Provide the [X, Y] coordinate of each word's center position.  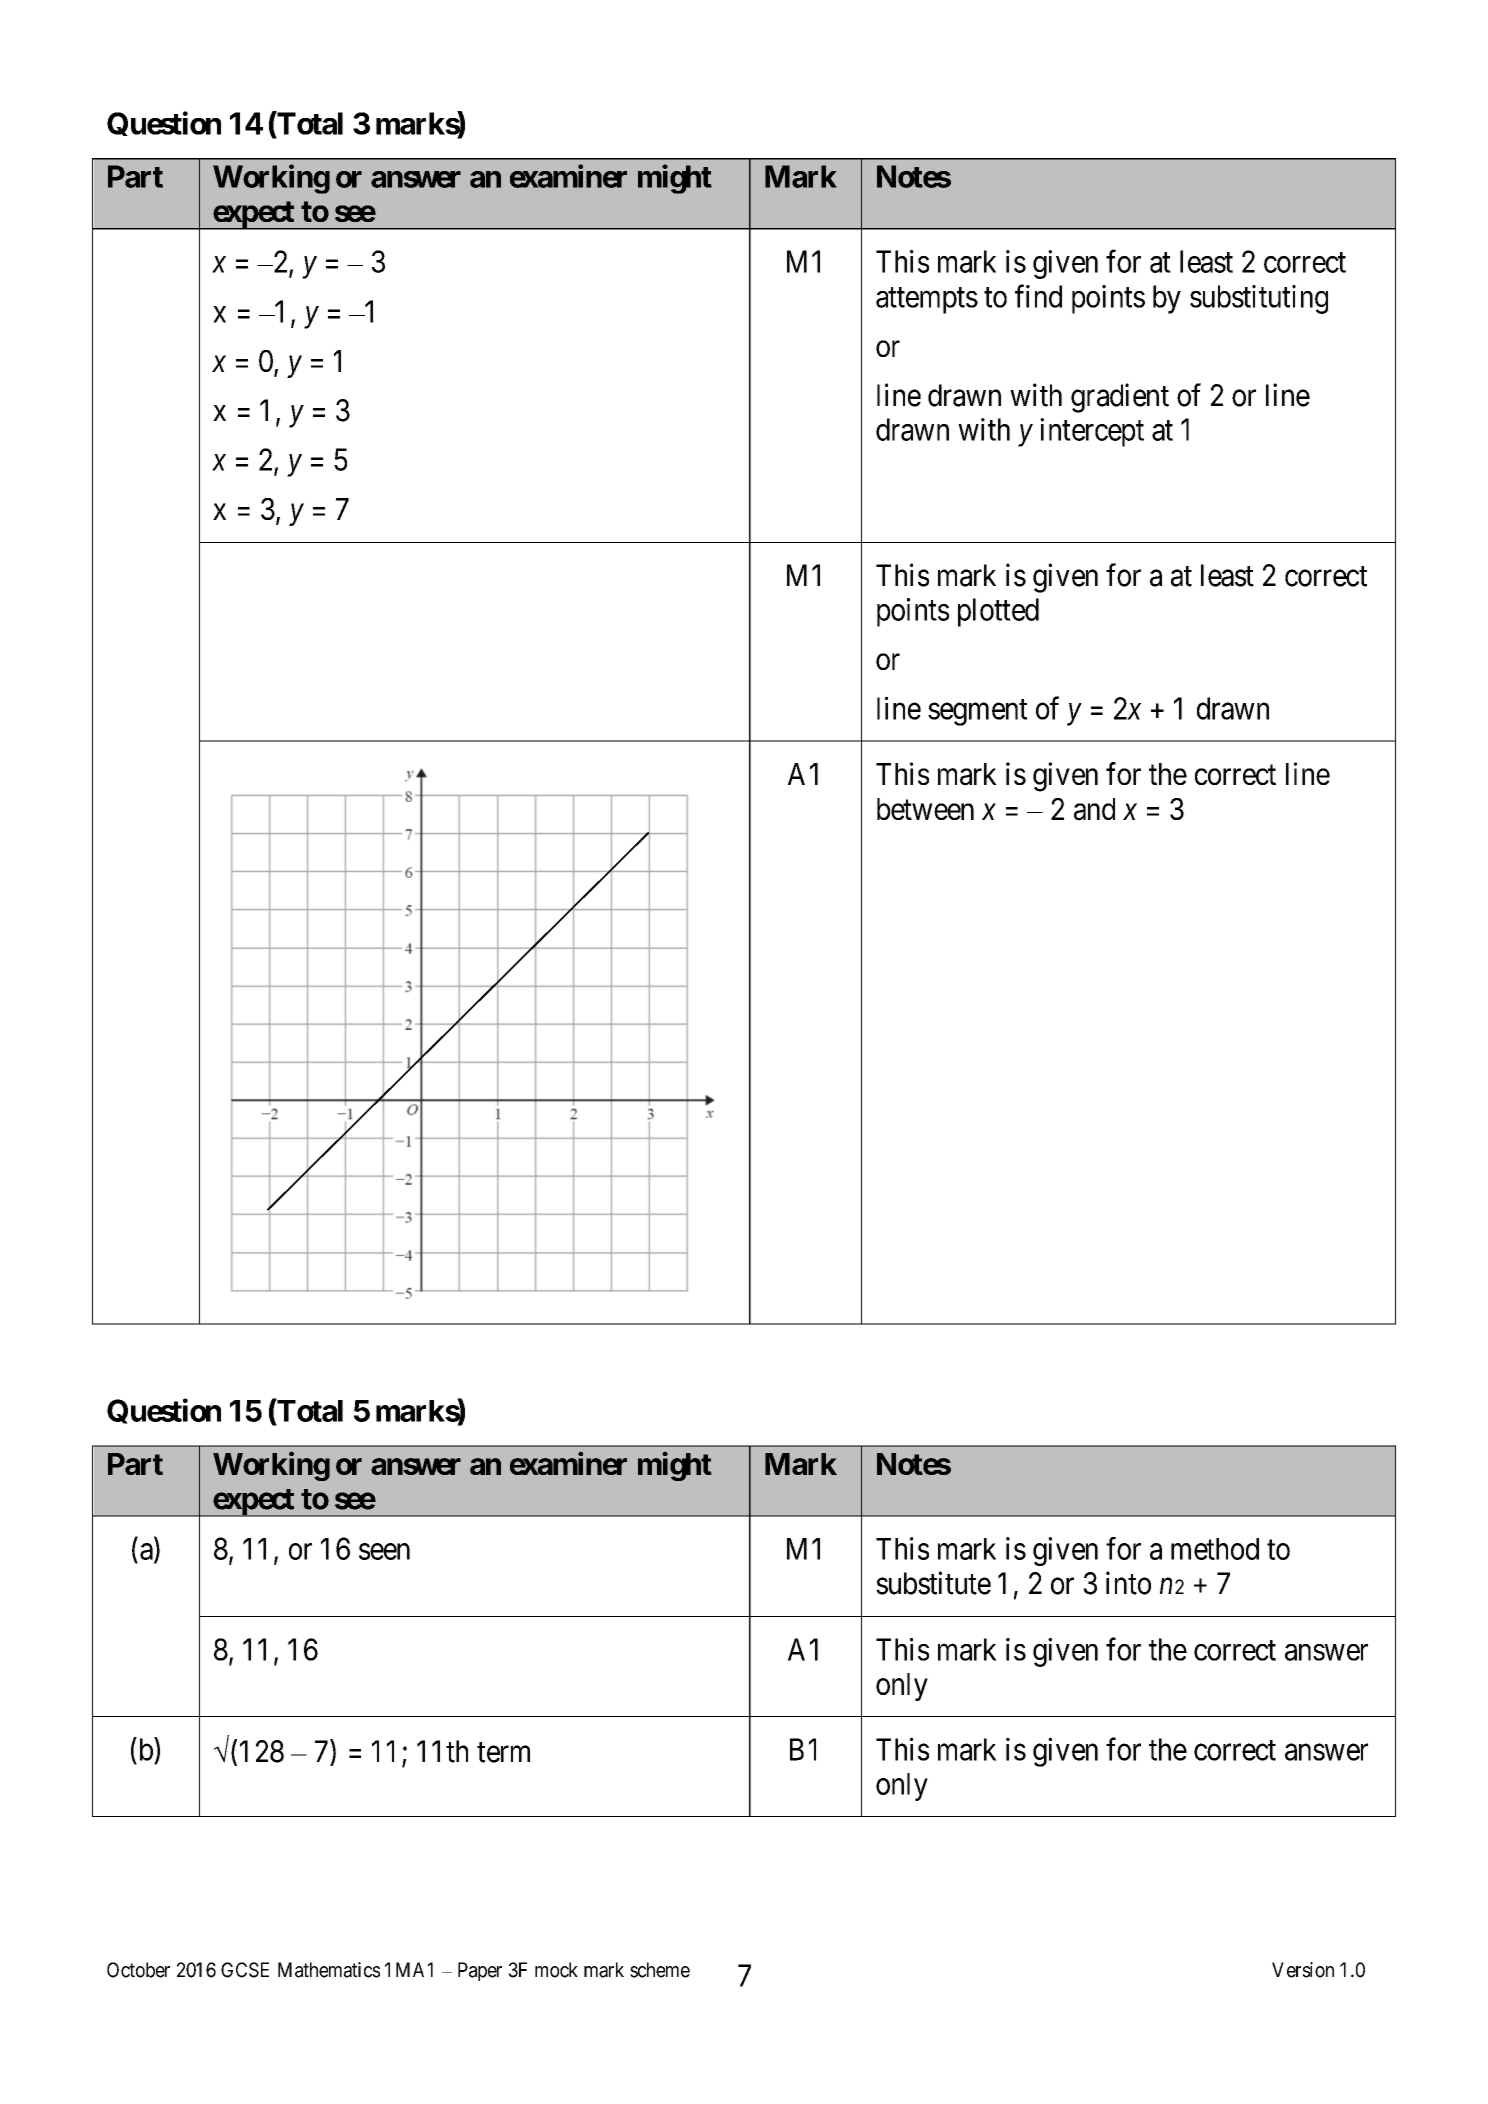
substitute [933, 1583]
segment [977, 712]
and [1094, 809]
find [1038, 296]
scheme [660, 1970]
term [503, 1752]
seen [384, 1551]
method [1215, 1549]
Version [1303, 1970]
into [1128, 1583]
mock [556, 1970]
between [925, 809]
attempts [927, 301]
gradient [1120, 398]
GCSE [245, 1970]
